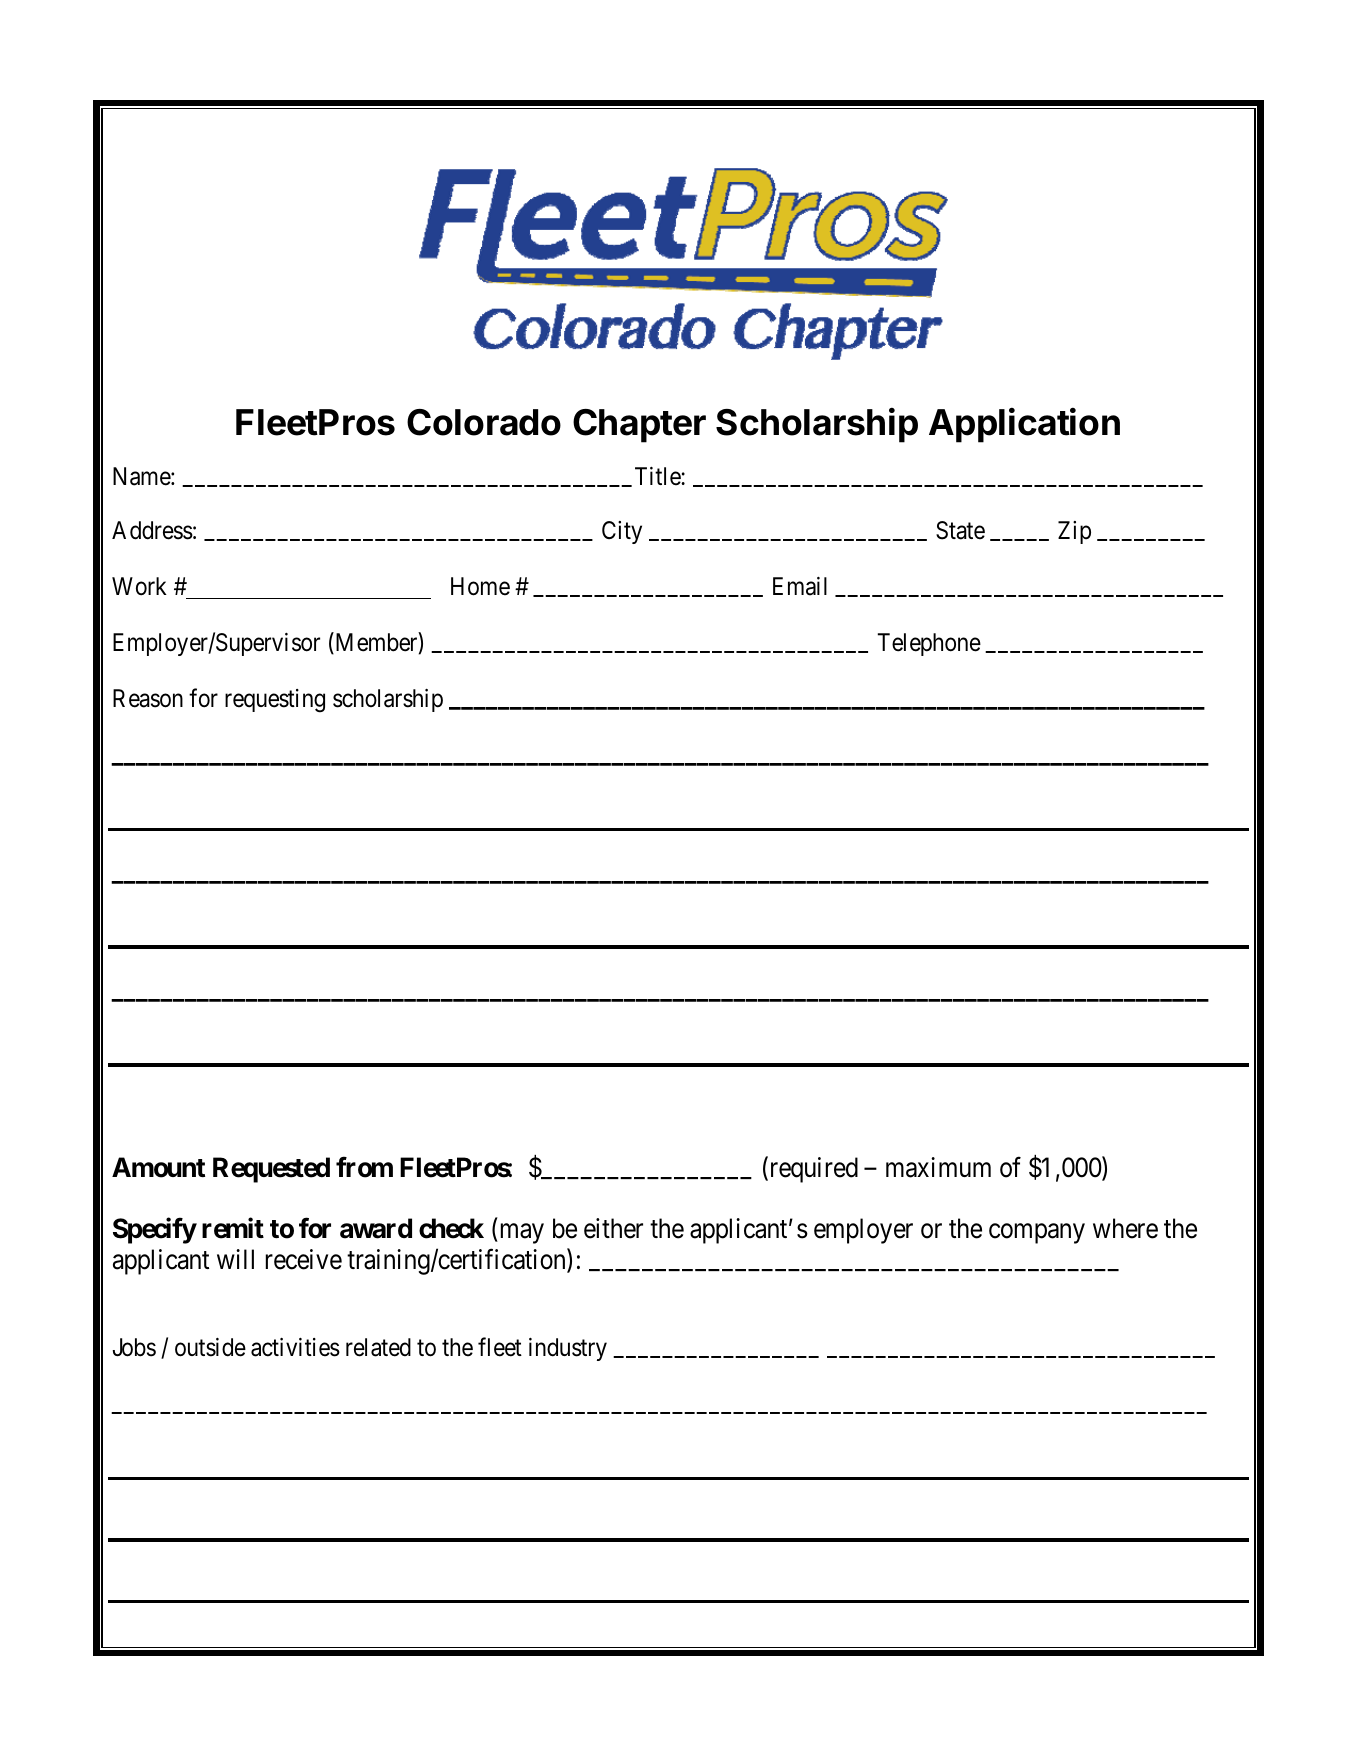 This screenshot has height=1756, width=1357. I want to click on Address, so click(152, 530).
